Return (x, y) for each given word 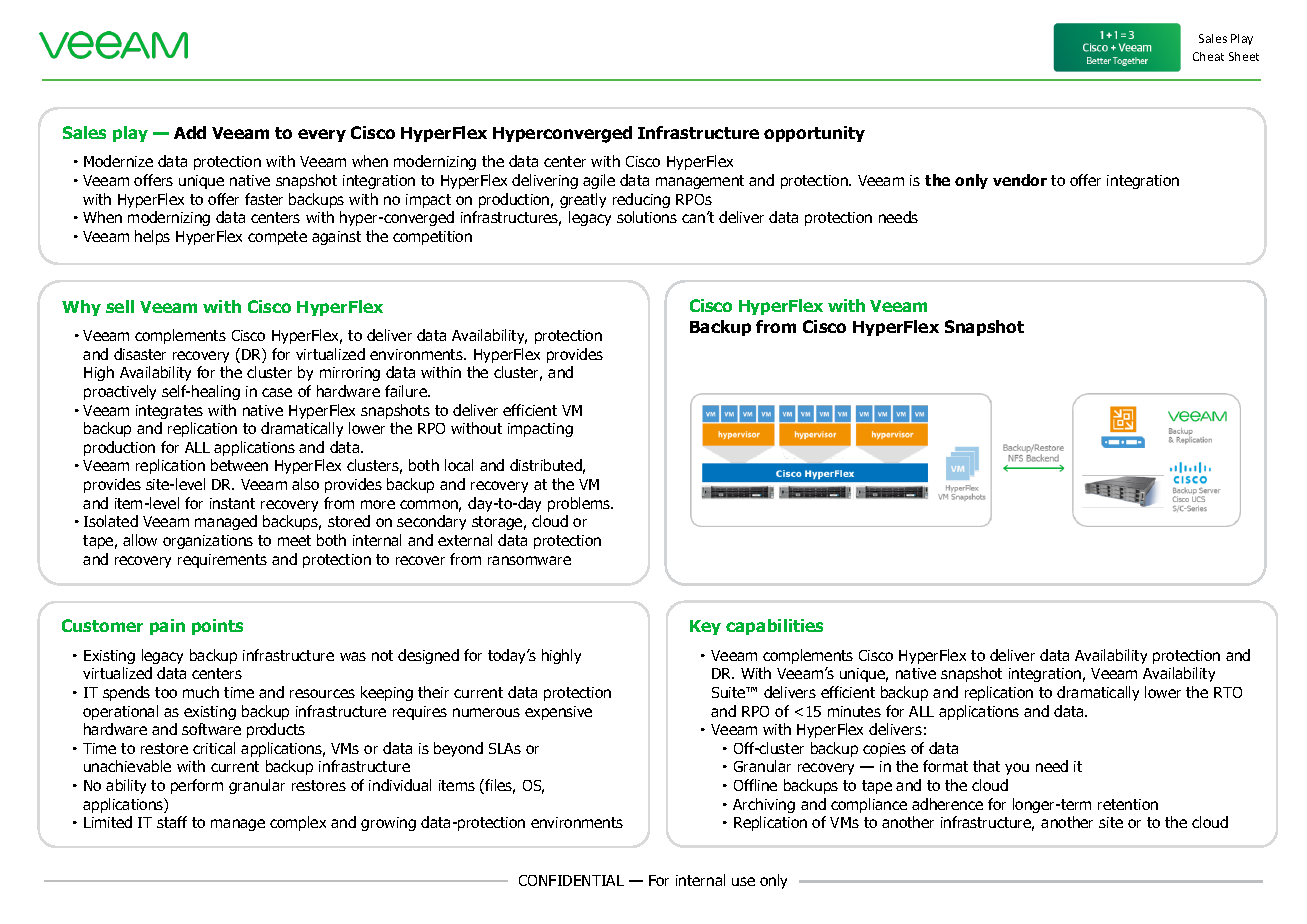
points (217, 627)
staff (172, 822)
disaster (140, 354)
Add (190, 132)
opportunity (814, 134)
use (743, 881)
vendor (1020, 180)
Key (705, 627)
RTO (1228, 692)
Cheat (1208, 56)
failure (407, 391)
